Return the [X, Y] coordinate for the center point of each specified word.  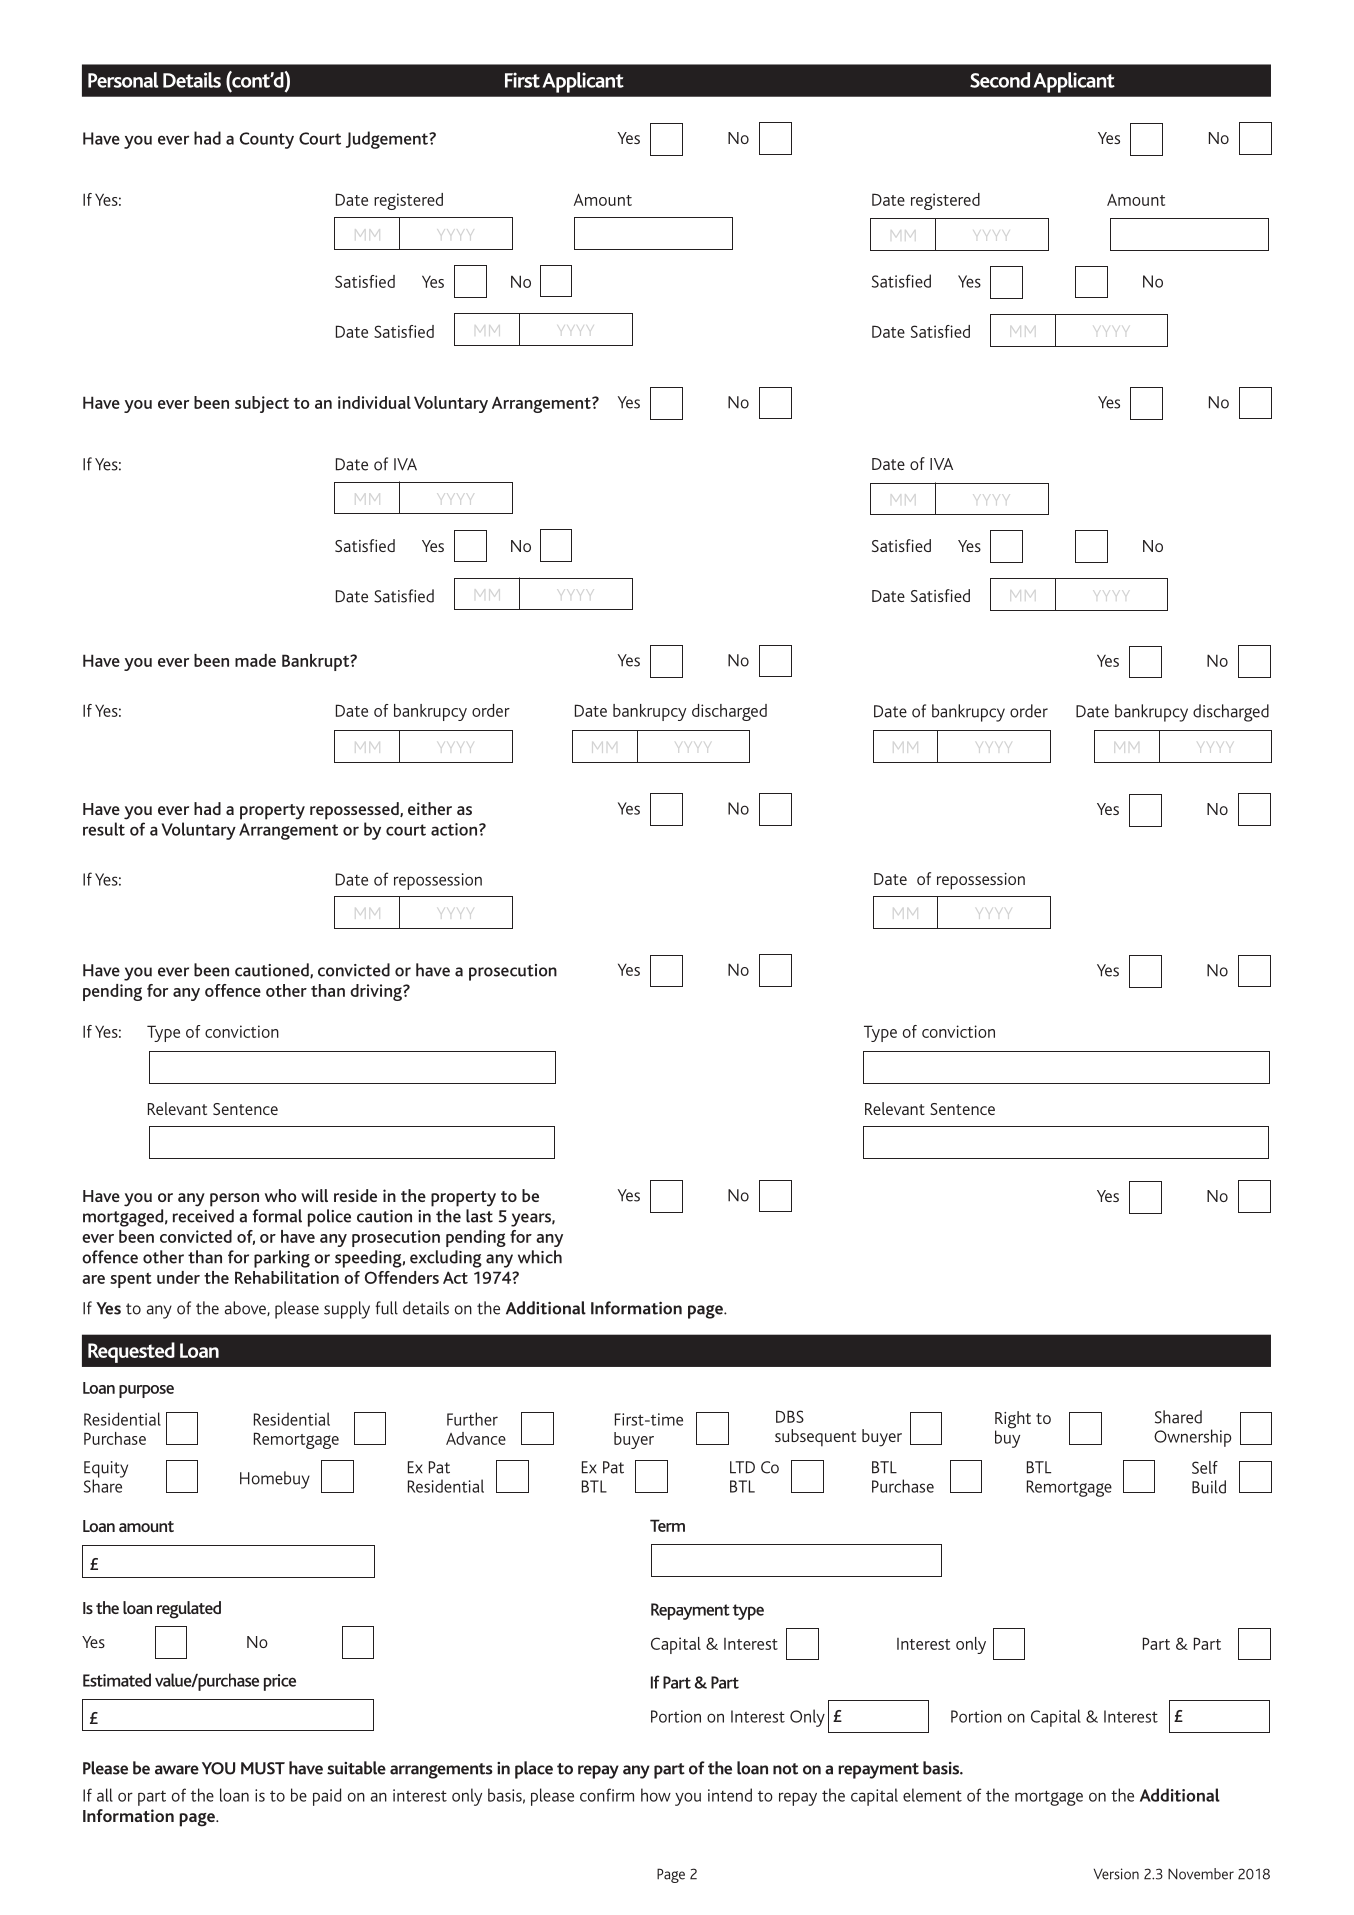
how [656, 1795]
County [267, 140]
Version [1116, 1874]
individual [374, 402]
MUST [263, 1768]
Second [1000, 80]
